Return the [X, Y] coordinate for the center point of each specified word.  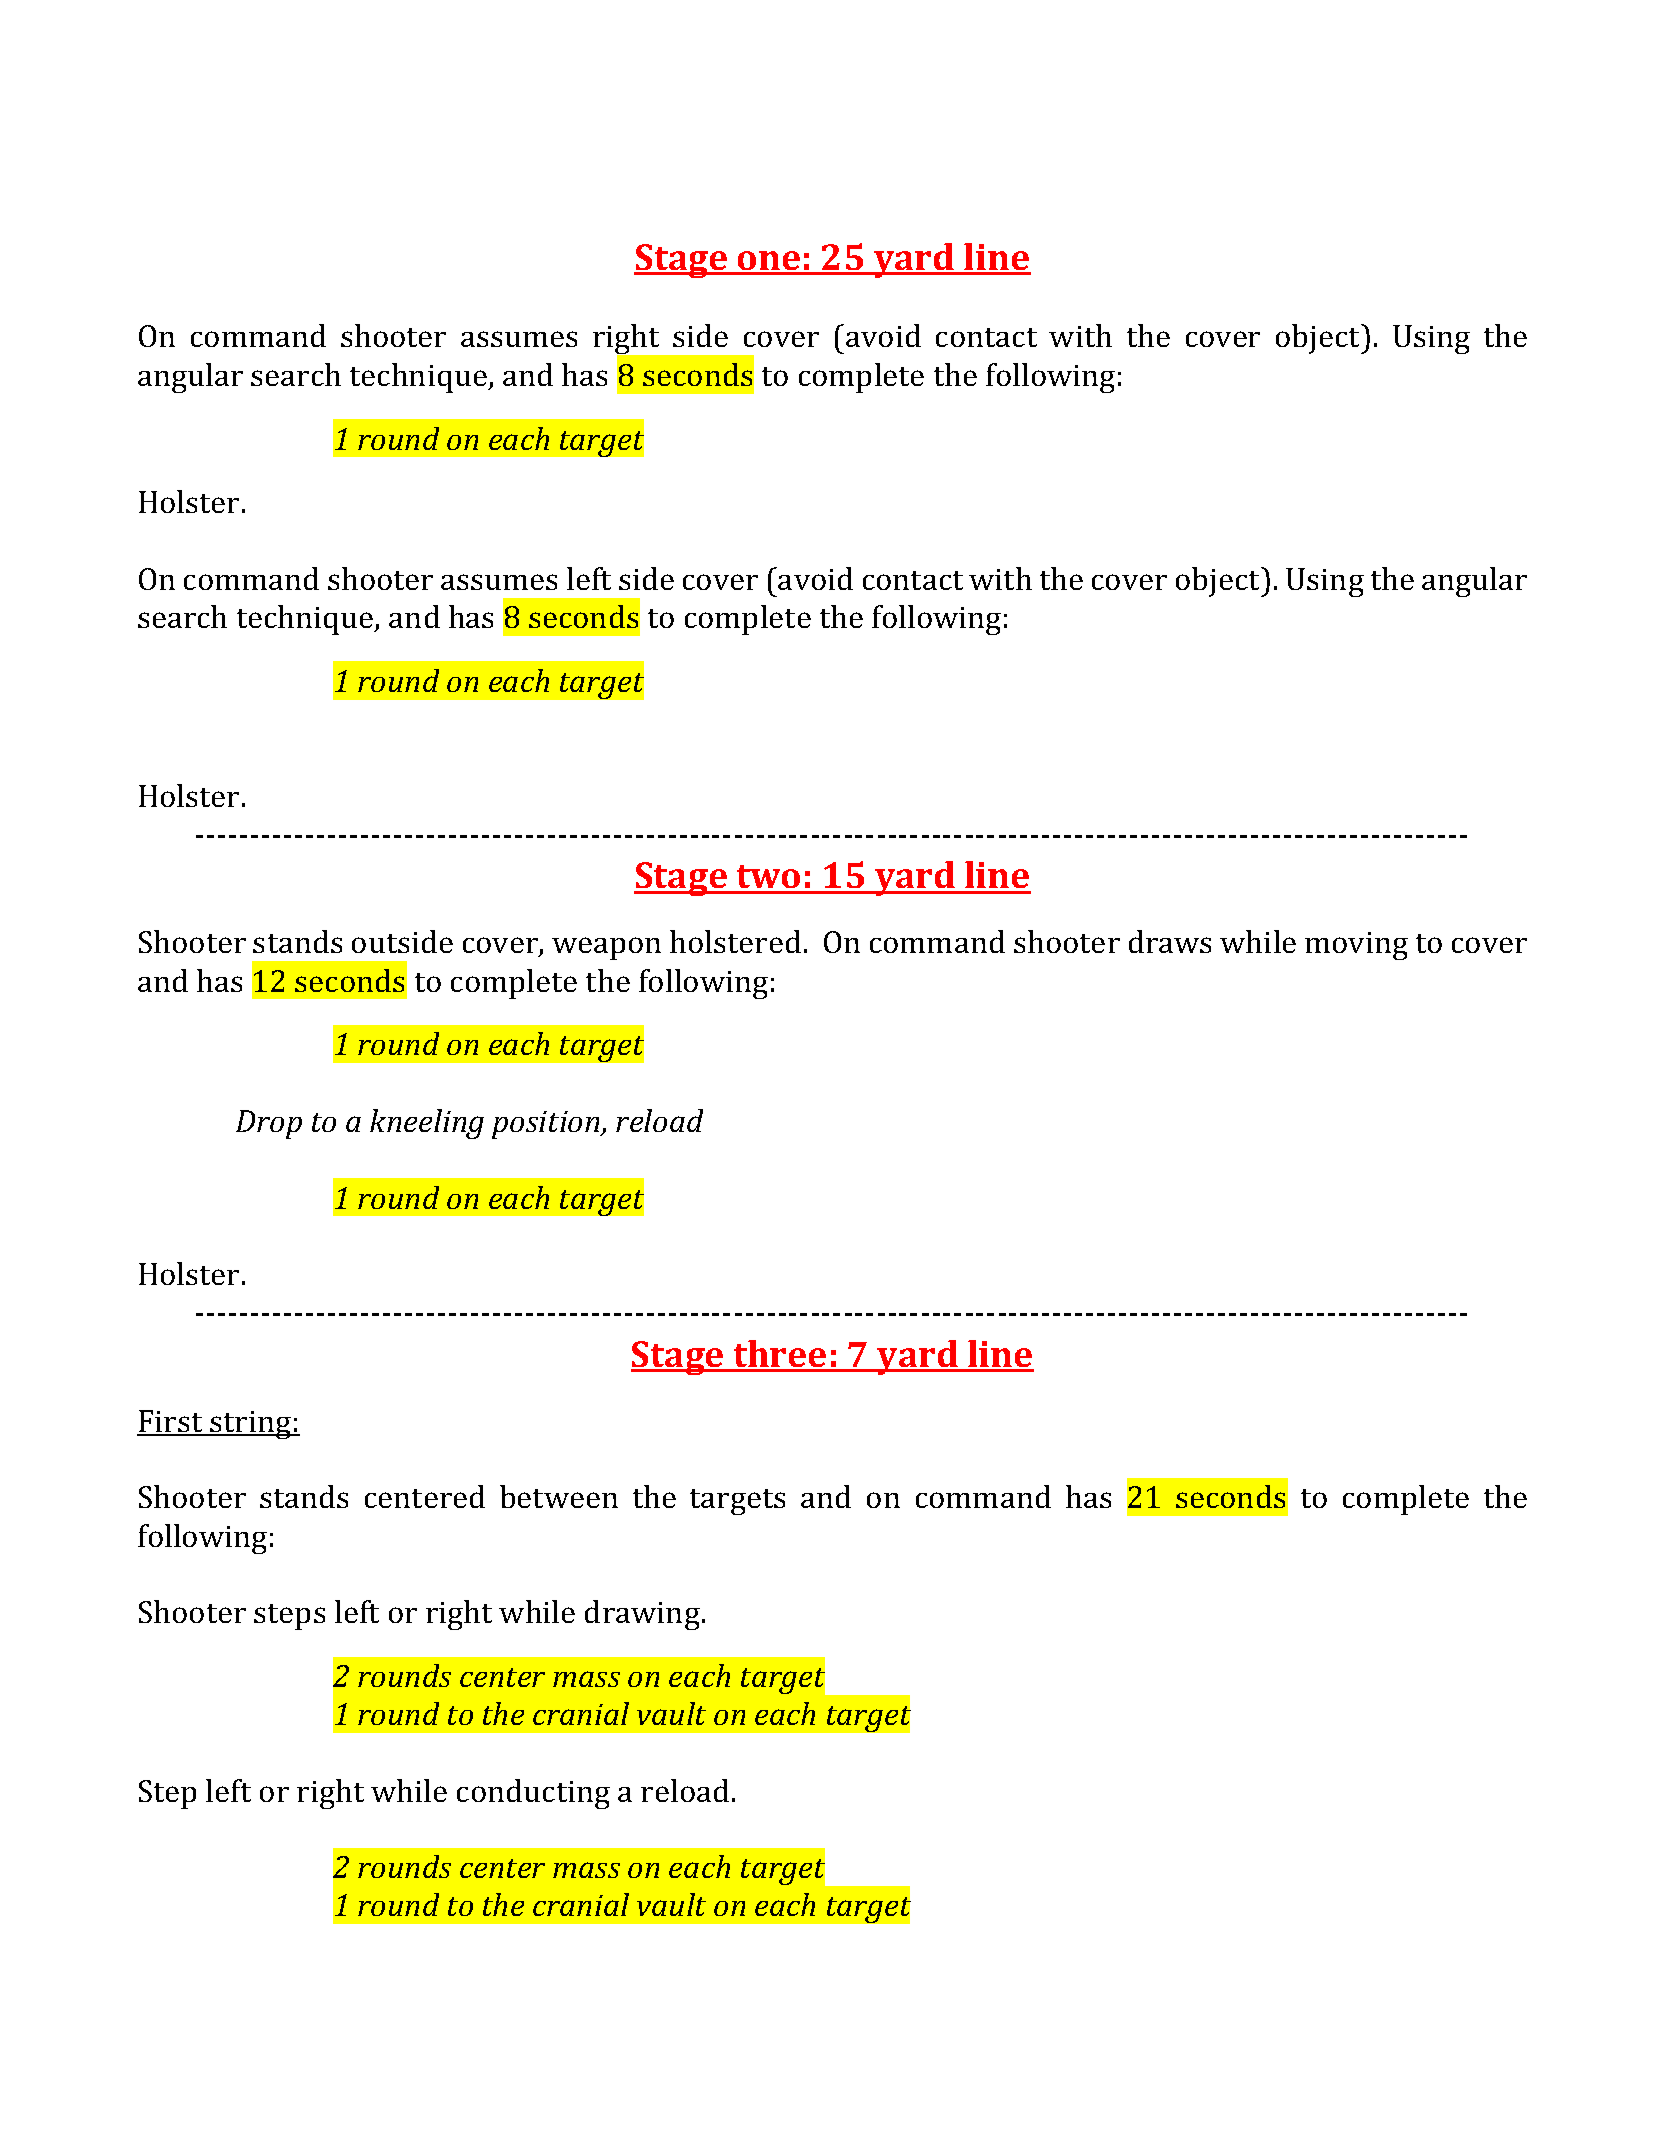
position [547, 1125]
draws [1170, 941]
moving [1356, 946]
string [251, 1425]
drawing [644, 1615]
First [171, 1422]
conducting [533, 1794]
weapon [606, 948]
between [559, 1496]
